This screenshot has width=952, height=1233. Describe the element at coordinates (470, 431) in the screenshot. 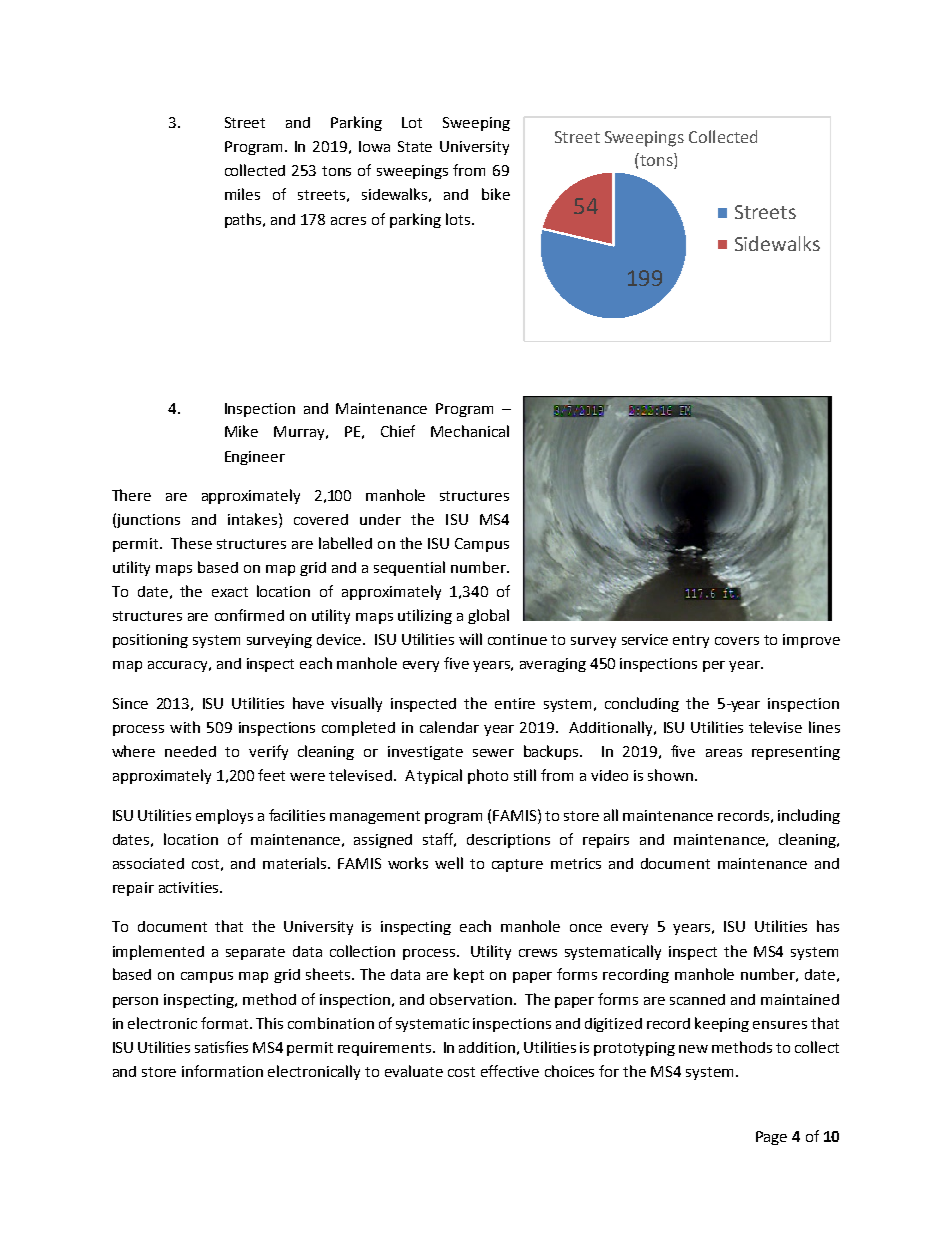

I see `Mechanical` at that location.
